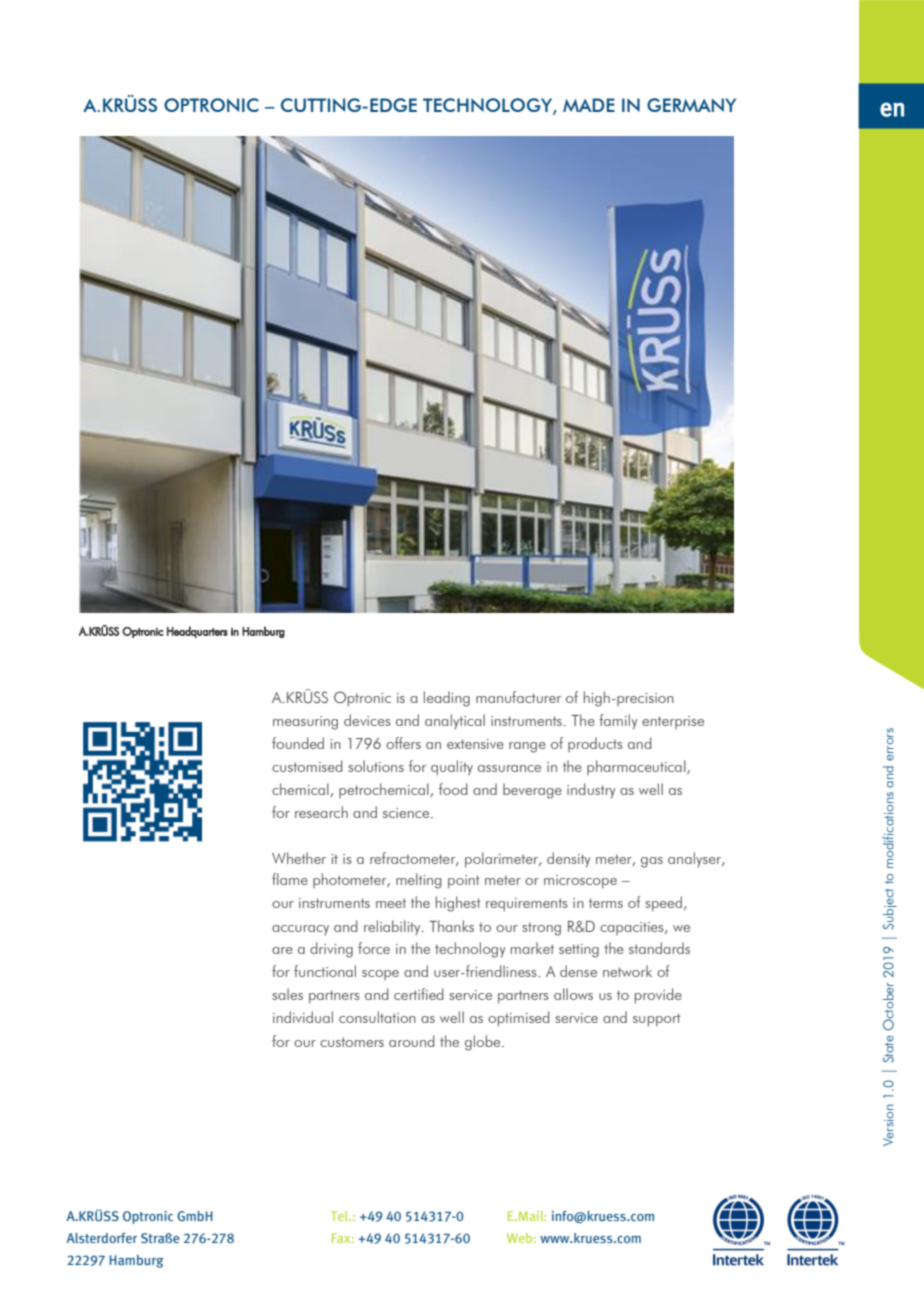 The image size is (924, 1308). I want to click on manufacturer, so click(519, 697).
